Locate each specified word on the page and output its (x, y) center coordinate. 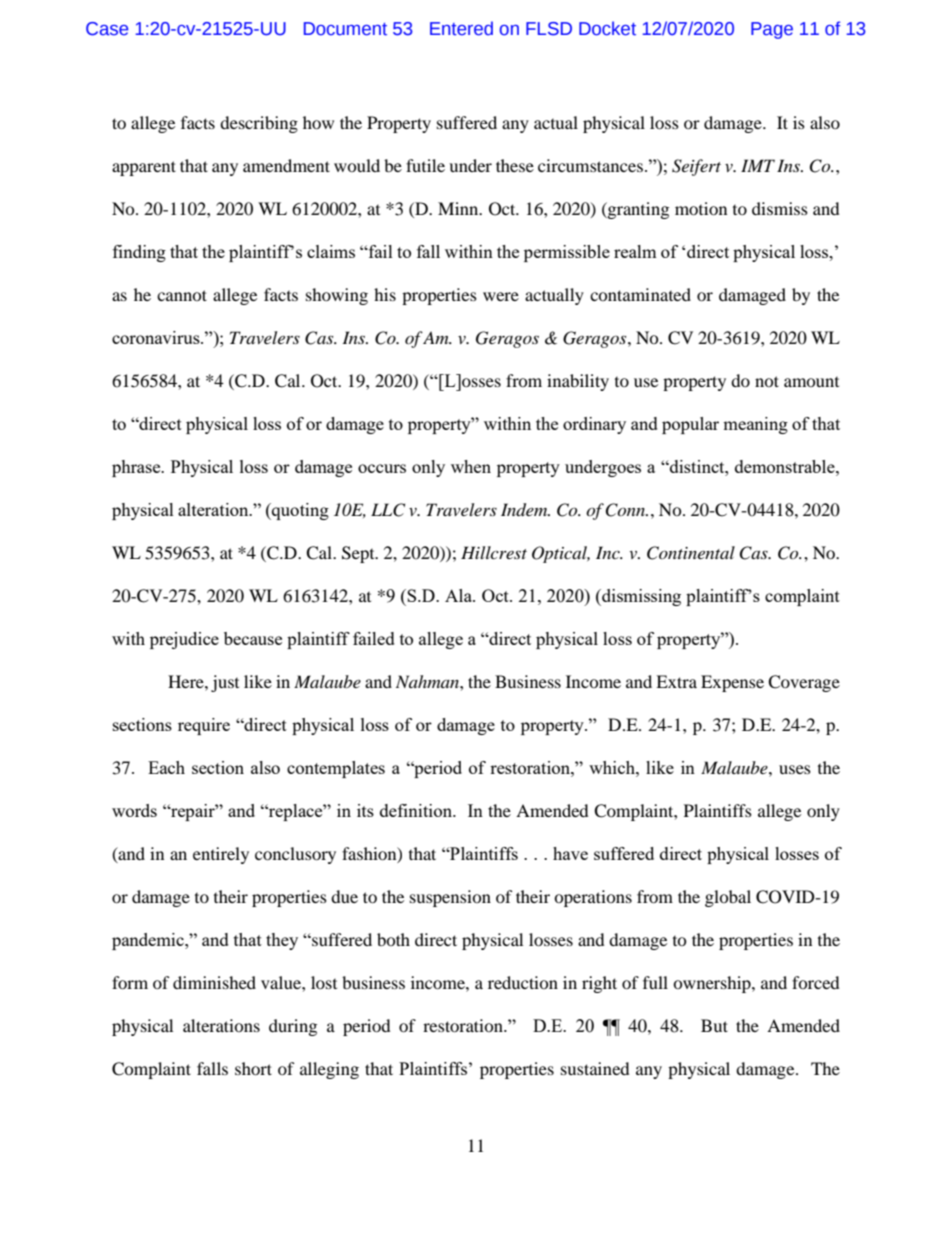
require (204, 726)
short (253, 1068)
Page (772, 30)
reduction (523, 982)
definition (417, 810)
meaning (755, 425)
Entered (461, 28)
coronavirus (157, 337)
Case (107, 29)
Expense (732, 683)
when (471, 466)
